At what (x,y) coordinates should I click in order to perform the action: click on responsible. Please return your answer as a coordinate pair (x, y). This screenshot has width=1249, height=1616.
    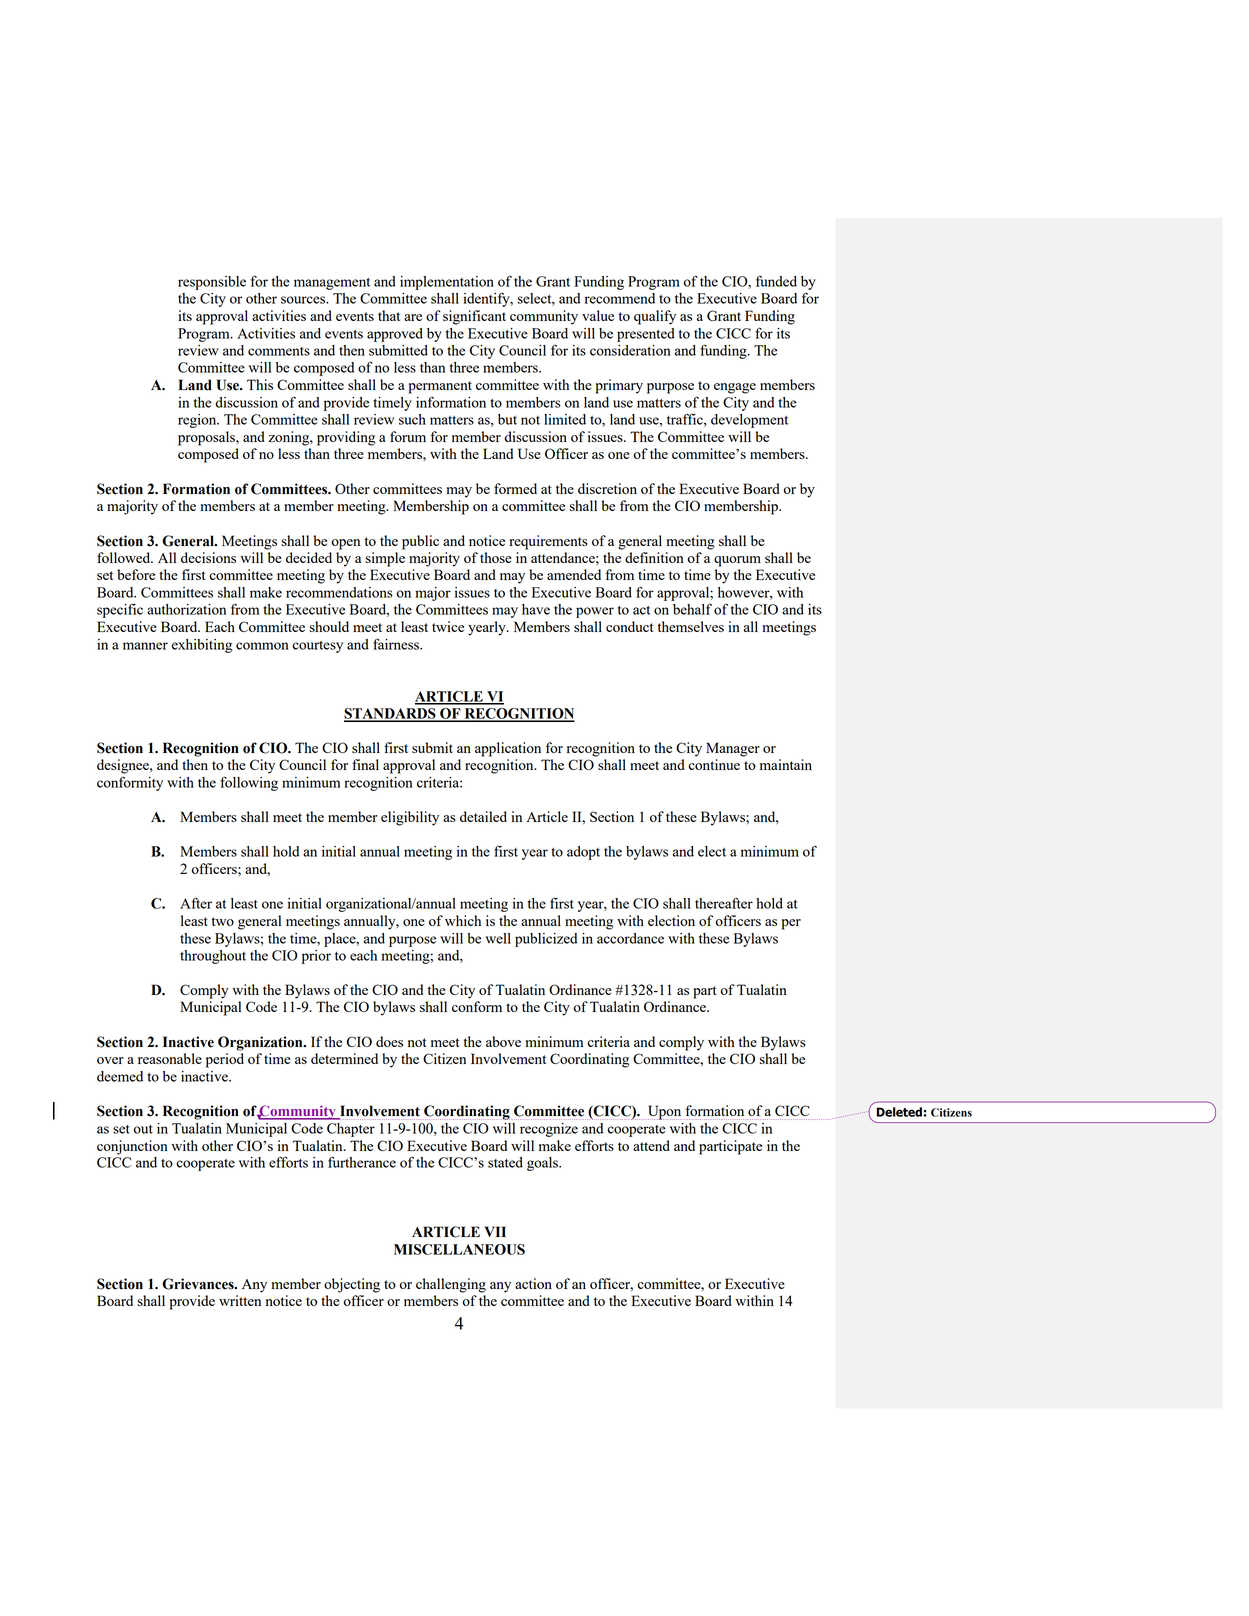
    Looking at the image, I should click on (212, 283).
